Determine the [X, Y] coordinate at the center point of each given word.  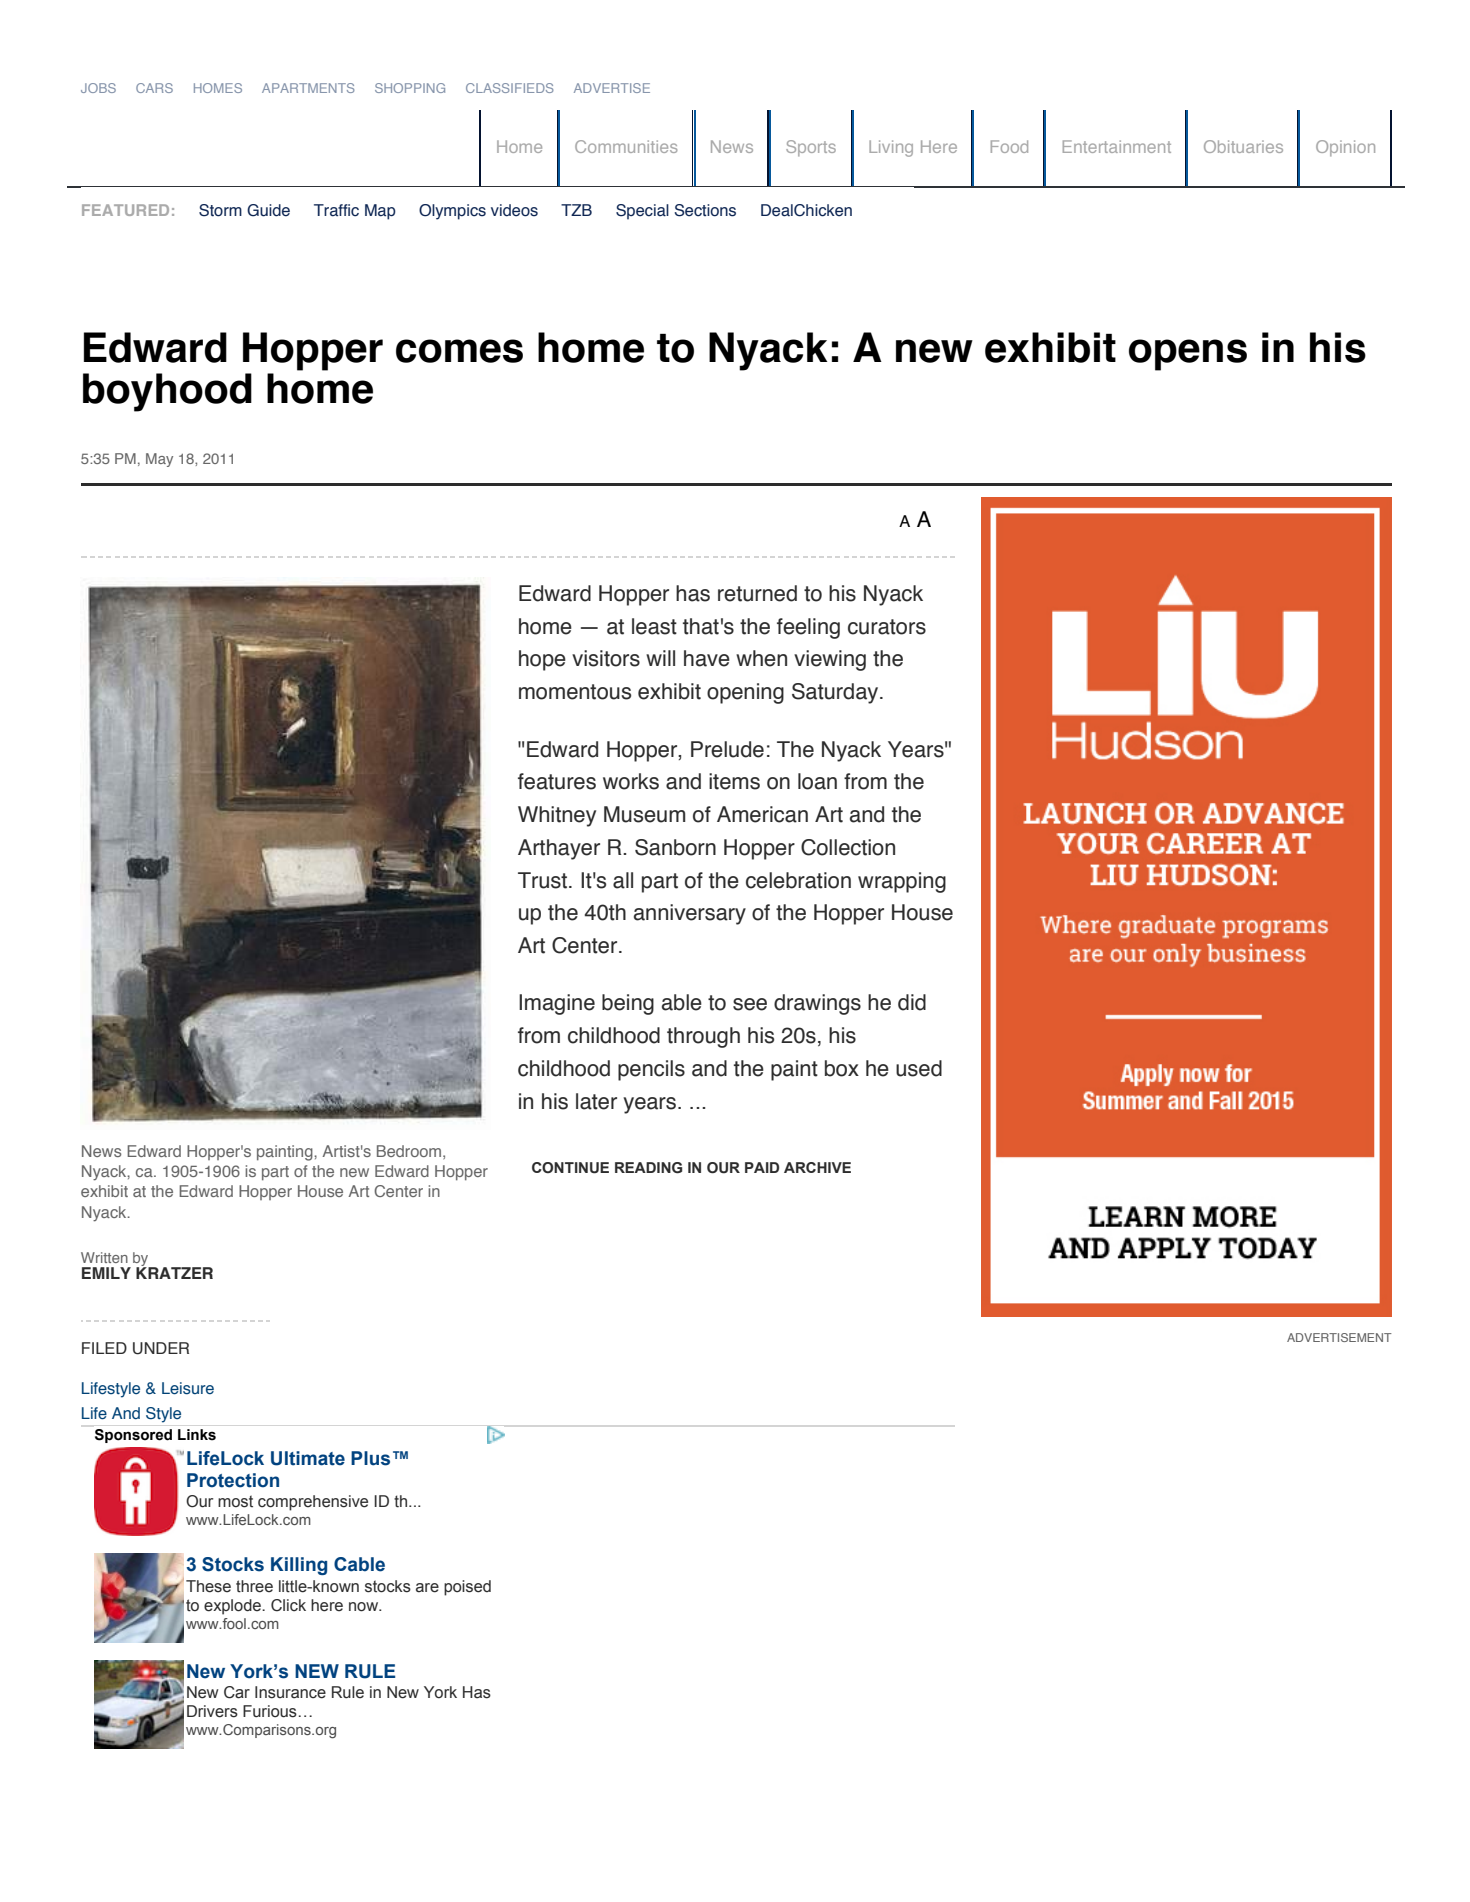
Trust [544, 880]
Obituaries [1243, 146]
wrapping [902, 882]
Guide [268, 210]
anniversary [690, 914]
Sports [811, 148]
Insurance [290, 1692]
